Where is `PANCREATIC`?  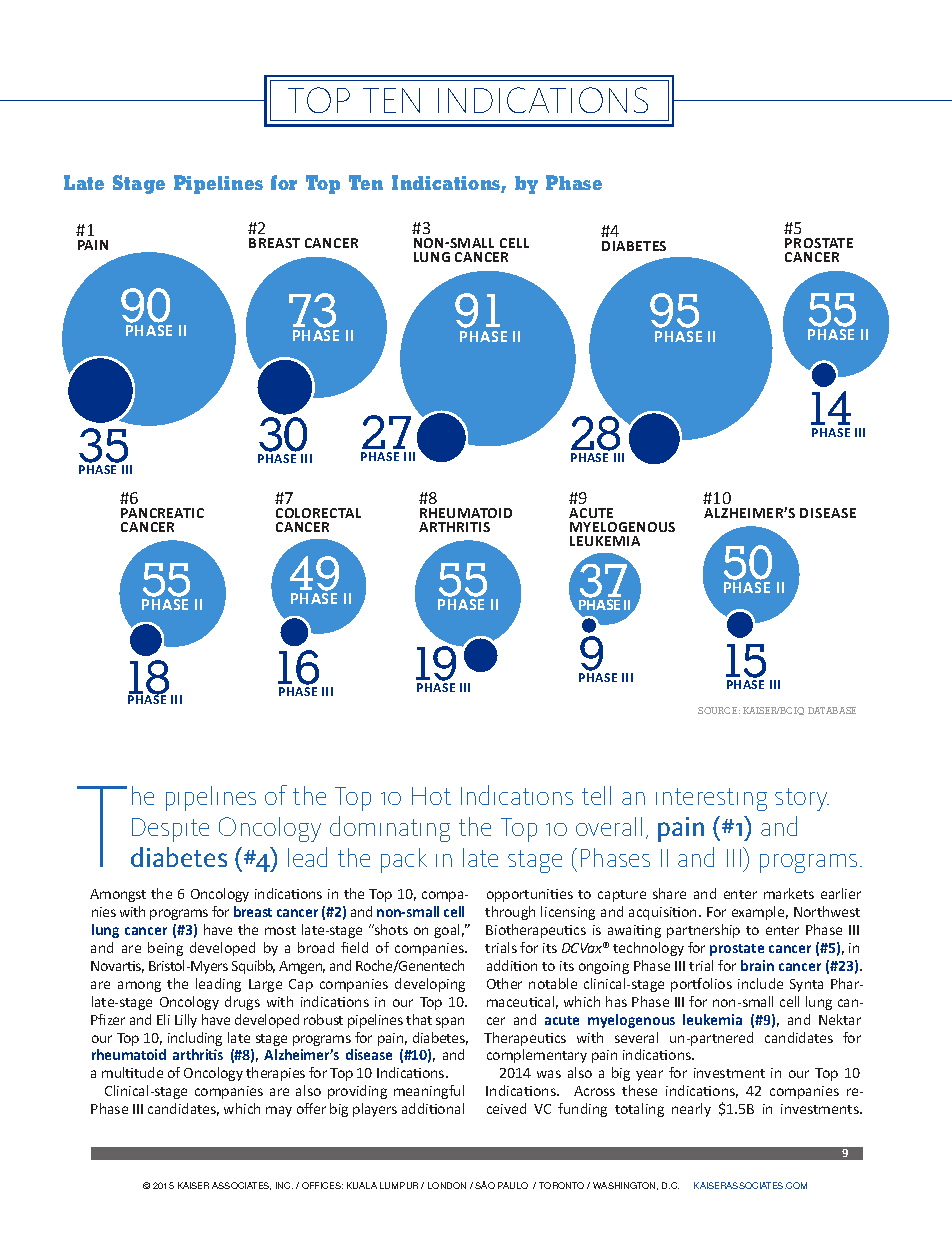 PANCREATIC is located at coordinates (162, 513).
